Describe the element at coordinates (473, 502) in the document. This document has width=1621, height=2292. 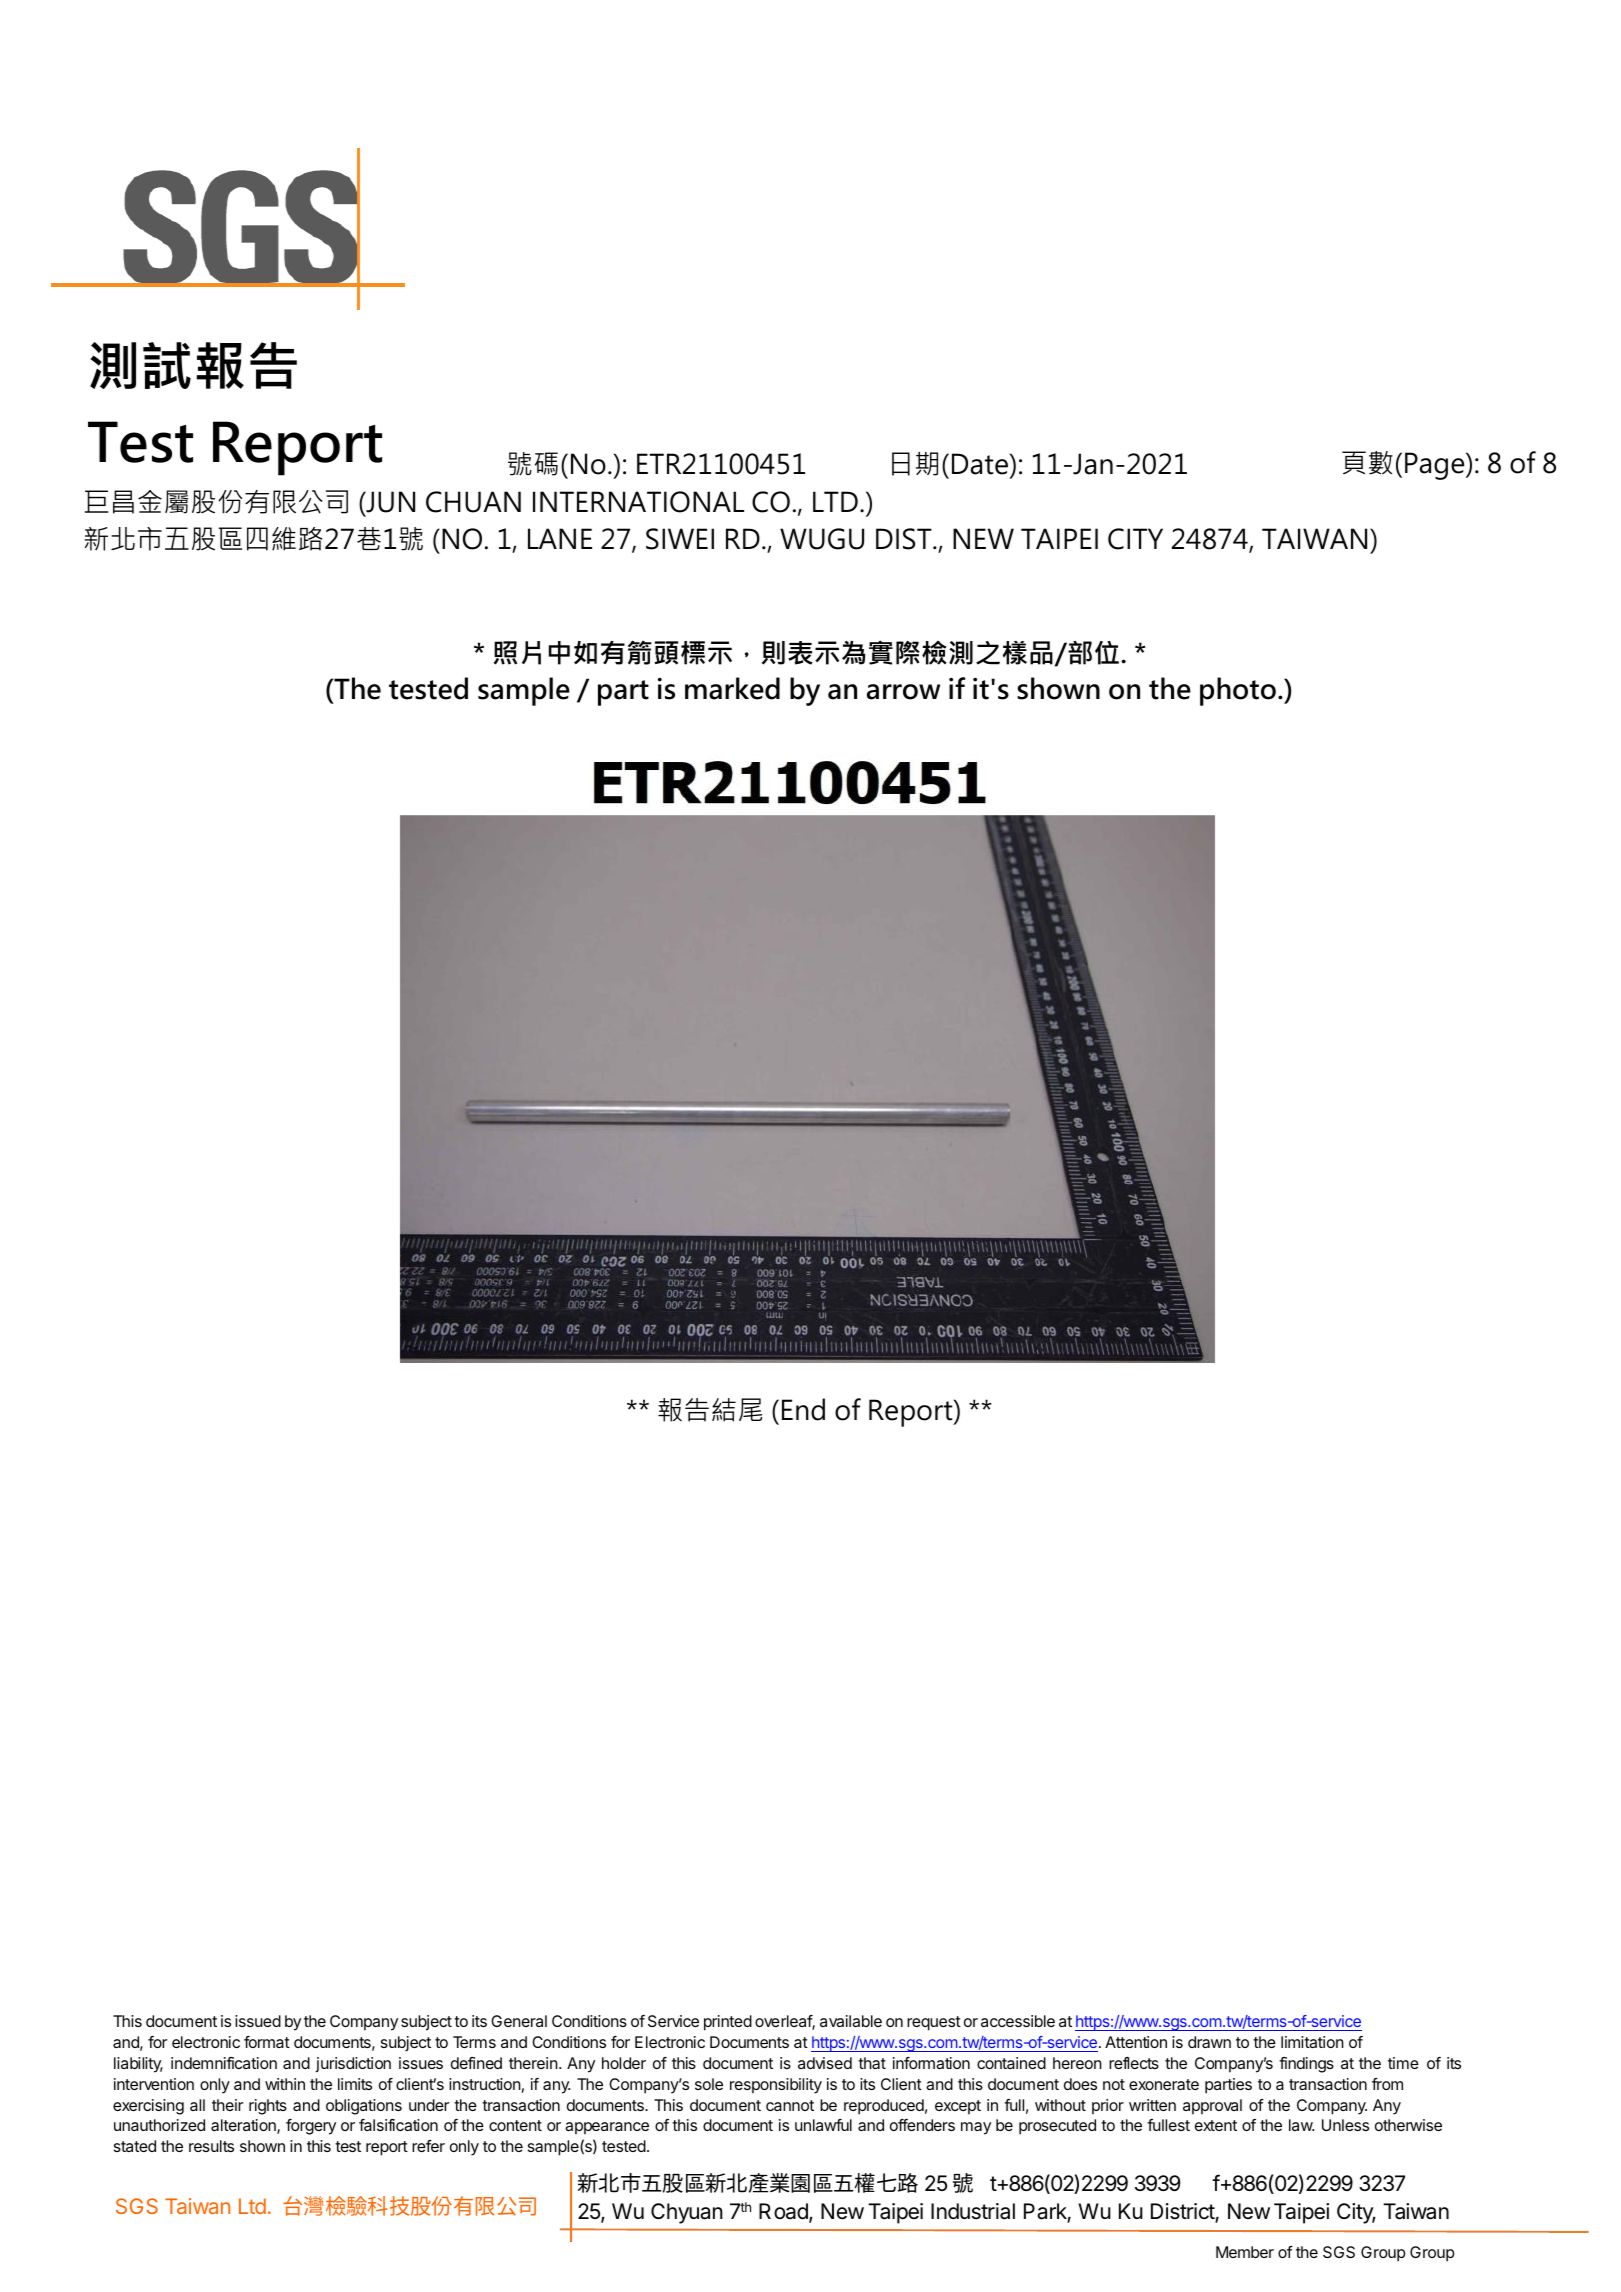
I see `CHUAN` at that location.
